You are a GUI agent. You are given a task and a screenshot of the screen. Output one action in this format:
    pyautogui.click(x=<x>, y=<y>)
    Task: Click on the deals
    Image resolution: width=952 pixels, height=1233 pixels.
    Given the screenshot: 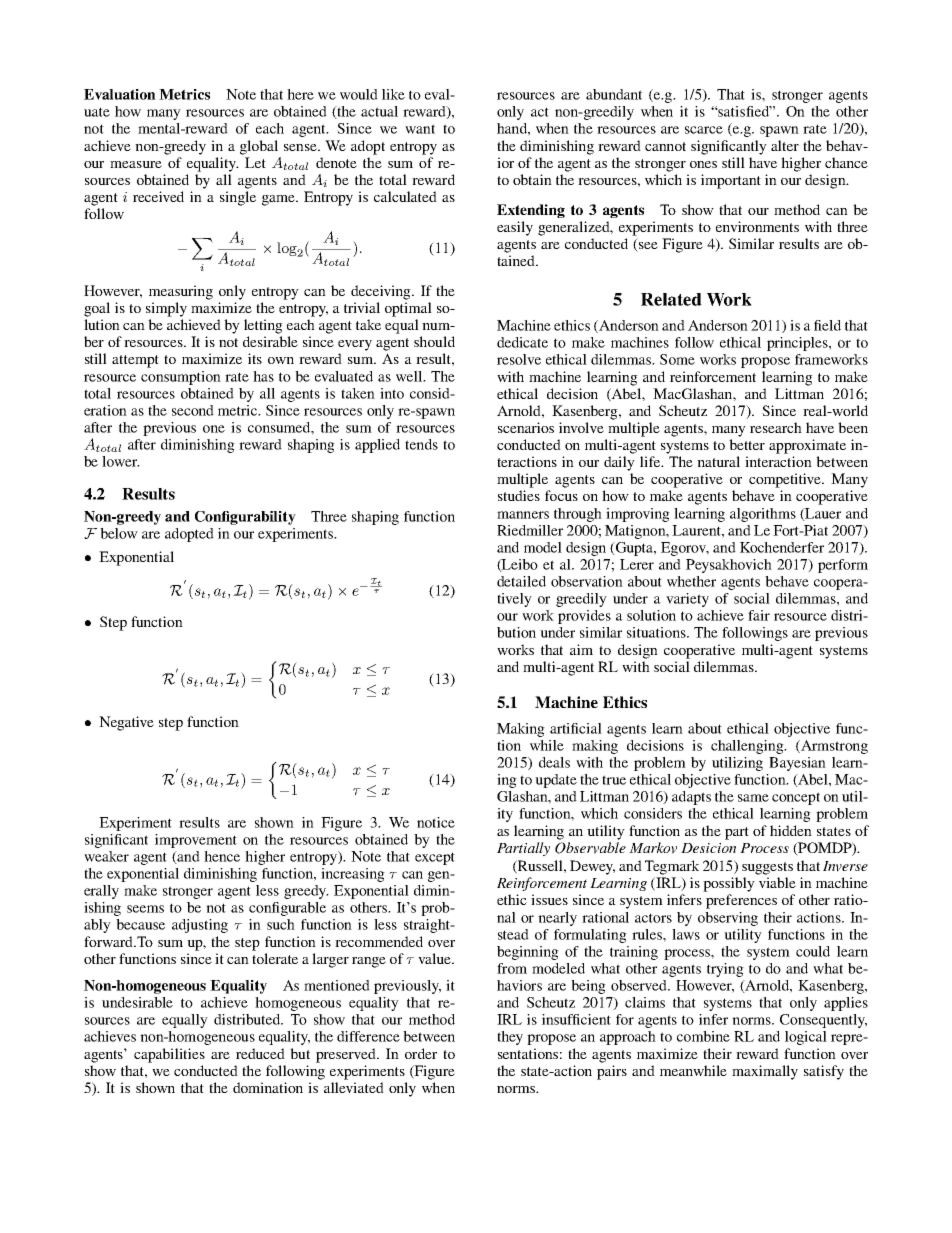 What is the action you would take?
    pyautogui.click(x=554, y=762)
